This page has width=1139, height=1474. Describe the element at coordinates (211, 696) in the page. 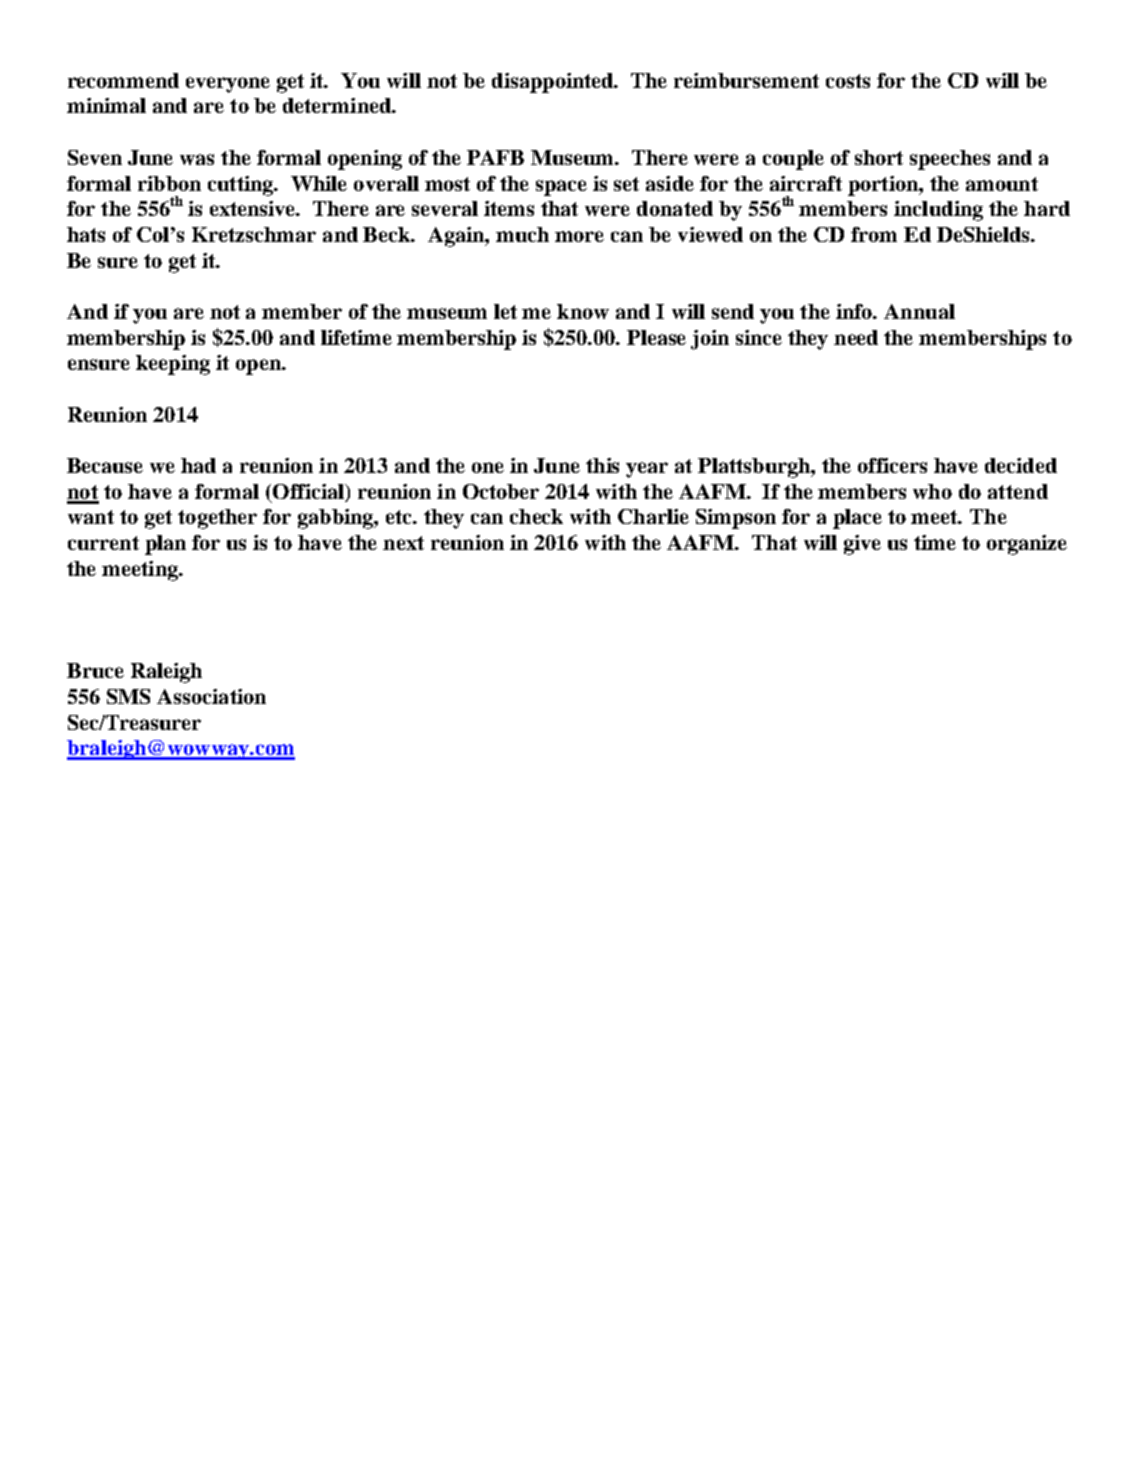

I see `Association` at that location.
